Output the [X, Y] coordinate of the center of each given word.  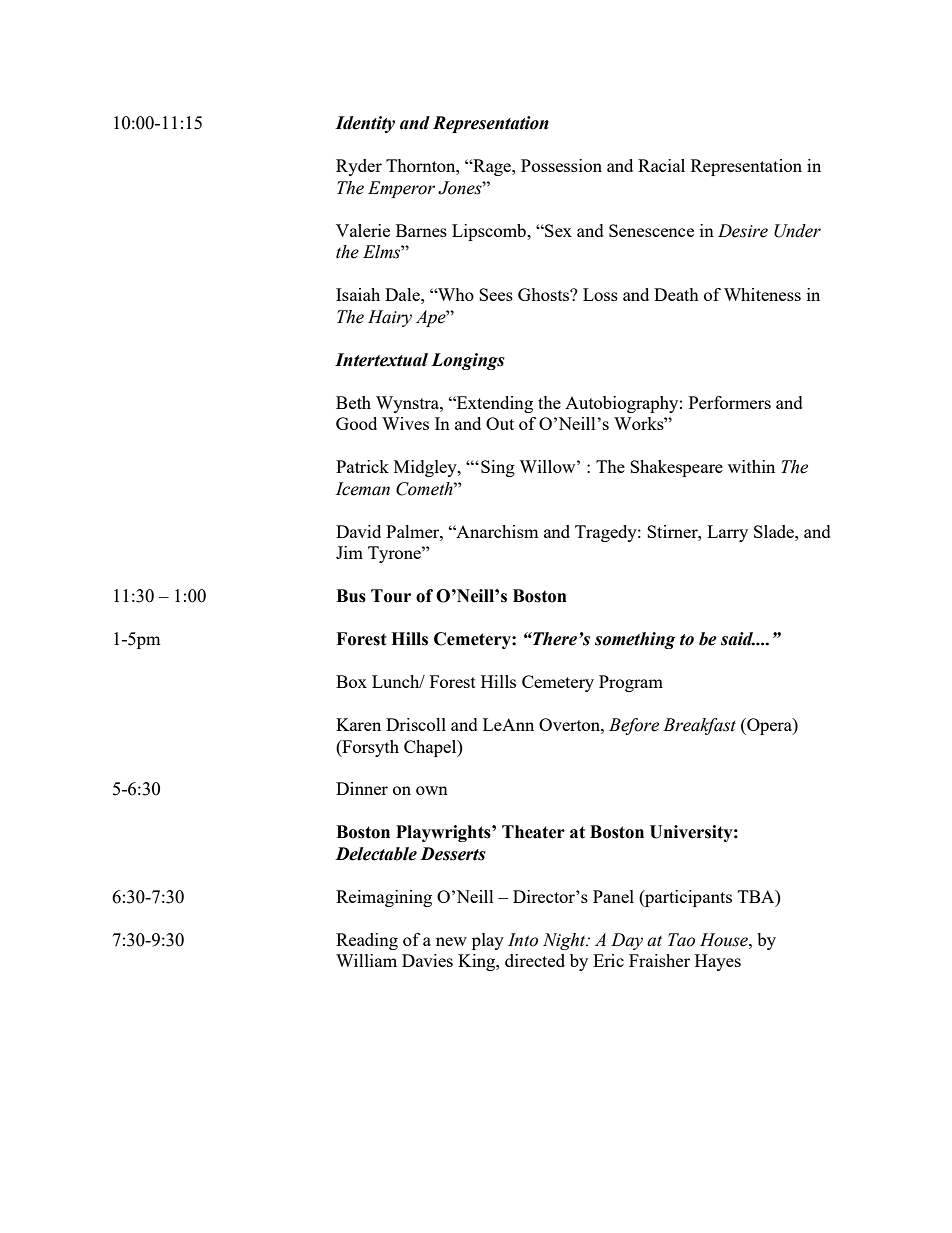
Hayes [718, 962]
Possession [561, 165]
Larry [727, 533]
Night [565, 941]
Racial [661, 165]
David [358, 531]
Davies [427, 960]
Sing [498, 468]
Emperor [401, 189]
